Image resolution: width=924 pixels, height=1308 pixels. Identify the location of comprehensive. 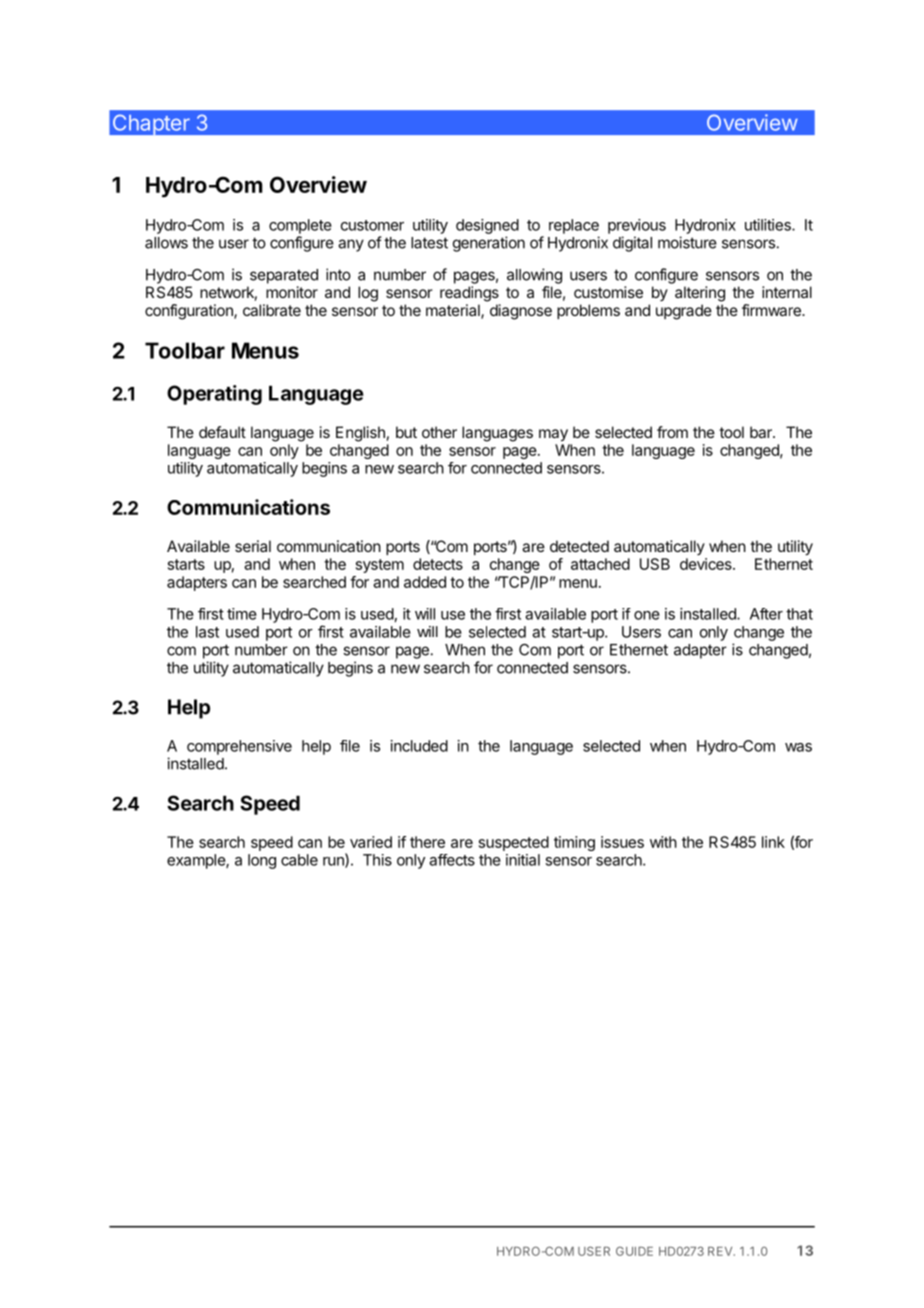
(239, 747).
